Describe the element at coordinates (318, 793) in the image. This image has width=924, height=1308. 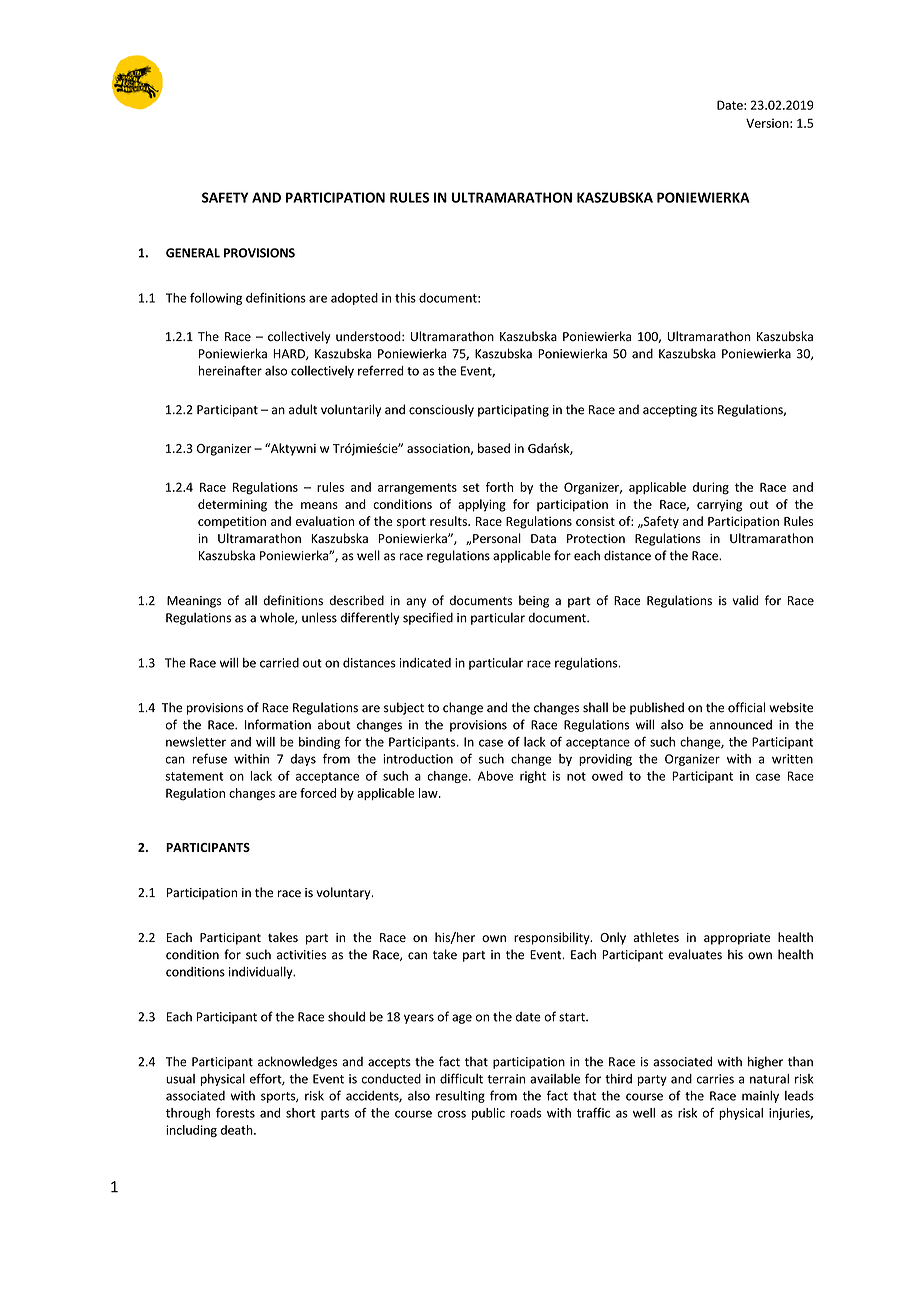
I see `forced` at that location.
